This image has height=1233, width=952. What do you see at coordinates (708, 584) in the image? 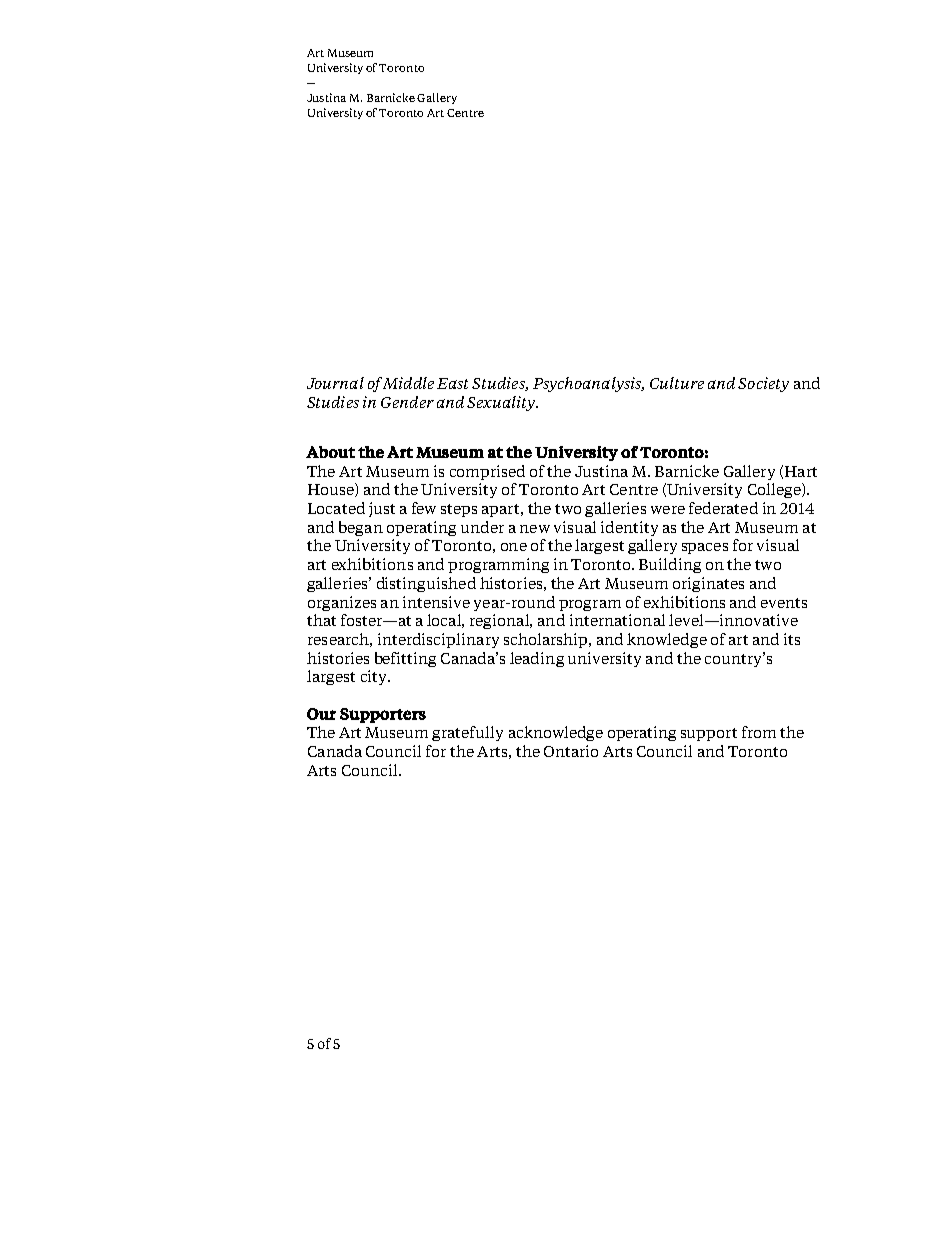
I see `originates` at bounding box center [708, 584].
